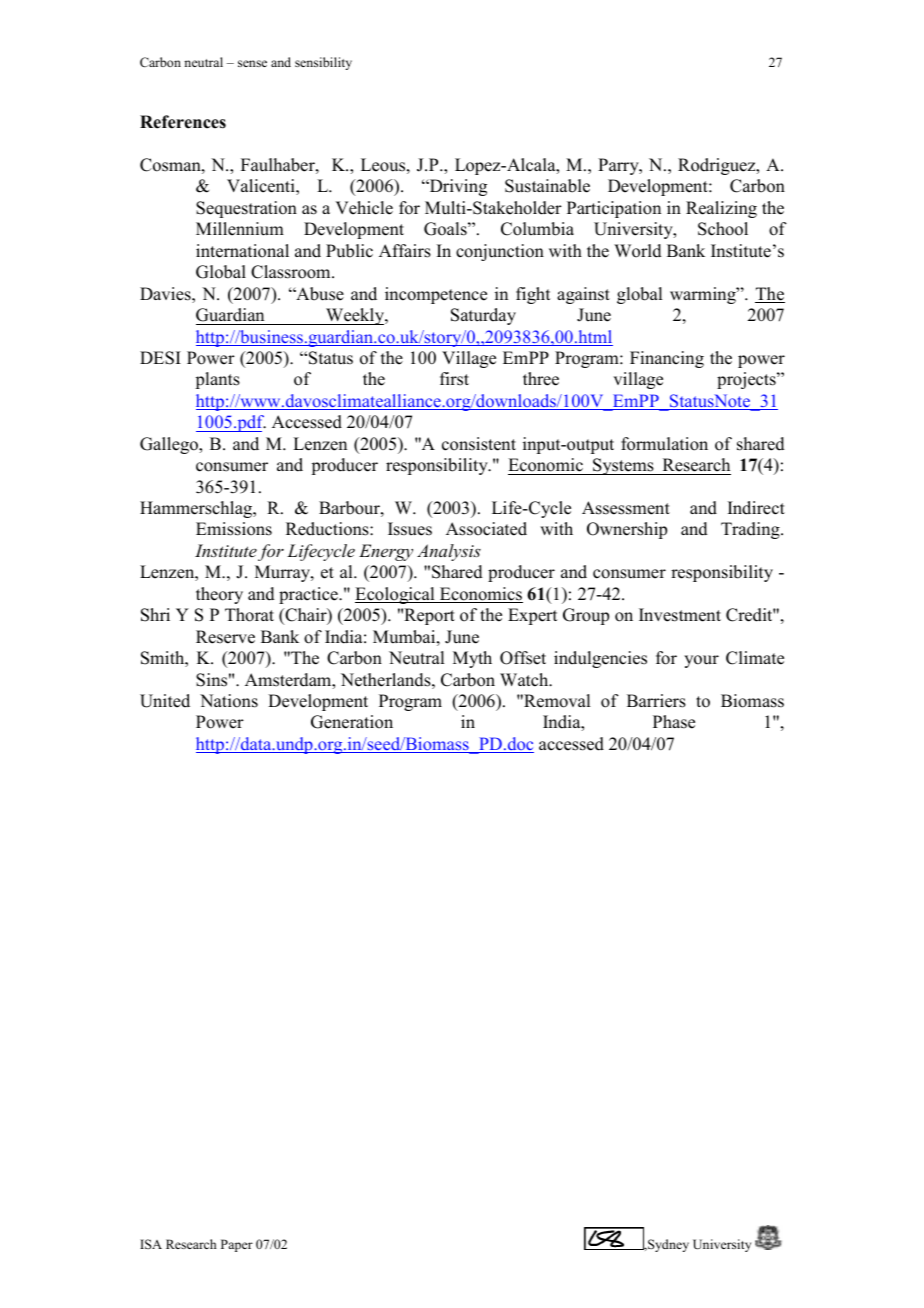 This screenshot has width=924, height=1308. I want to click on sense, so click(252, 63).
